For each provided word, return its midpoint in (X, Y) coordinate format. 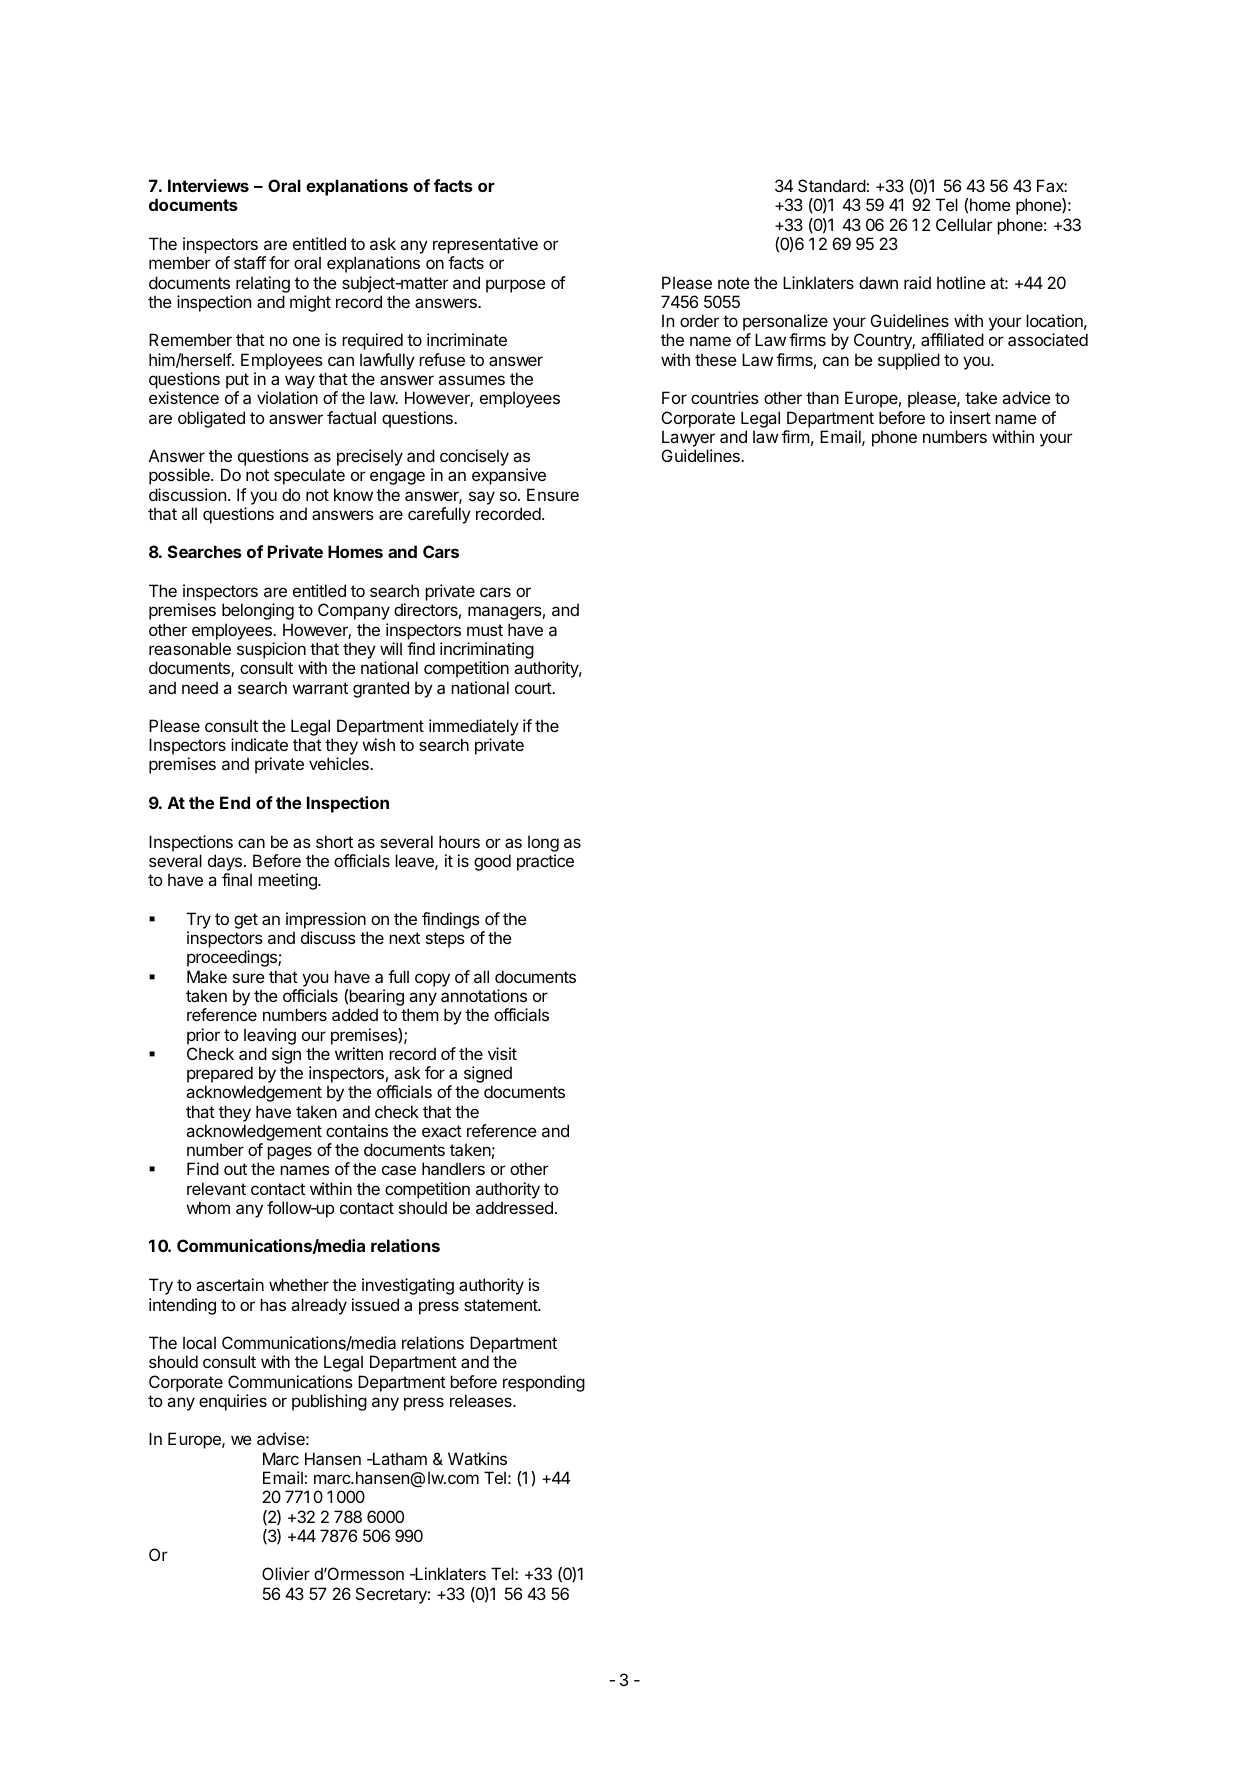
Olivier (286, 1573)
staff (250, 262)
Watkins (477, 1458)
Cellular (964, 224)
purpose (516, 286)
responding (544, 1383)
